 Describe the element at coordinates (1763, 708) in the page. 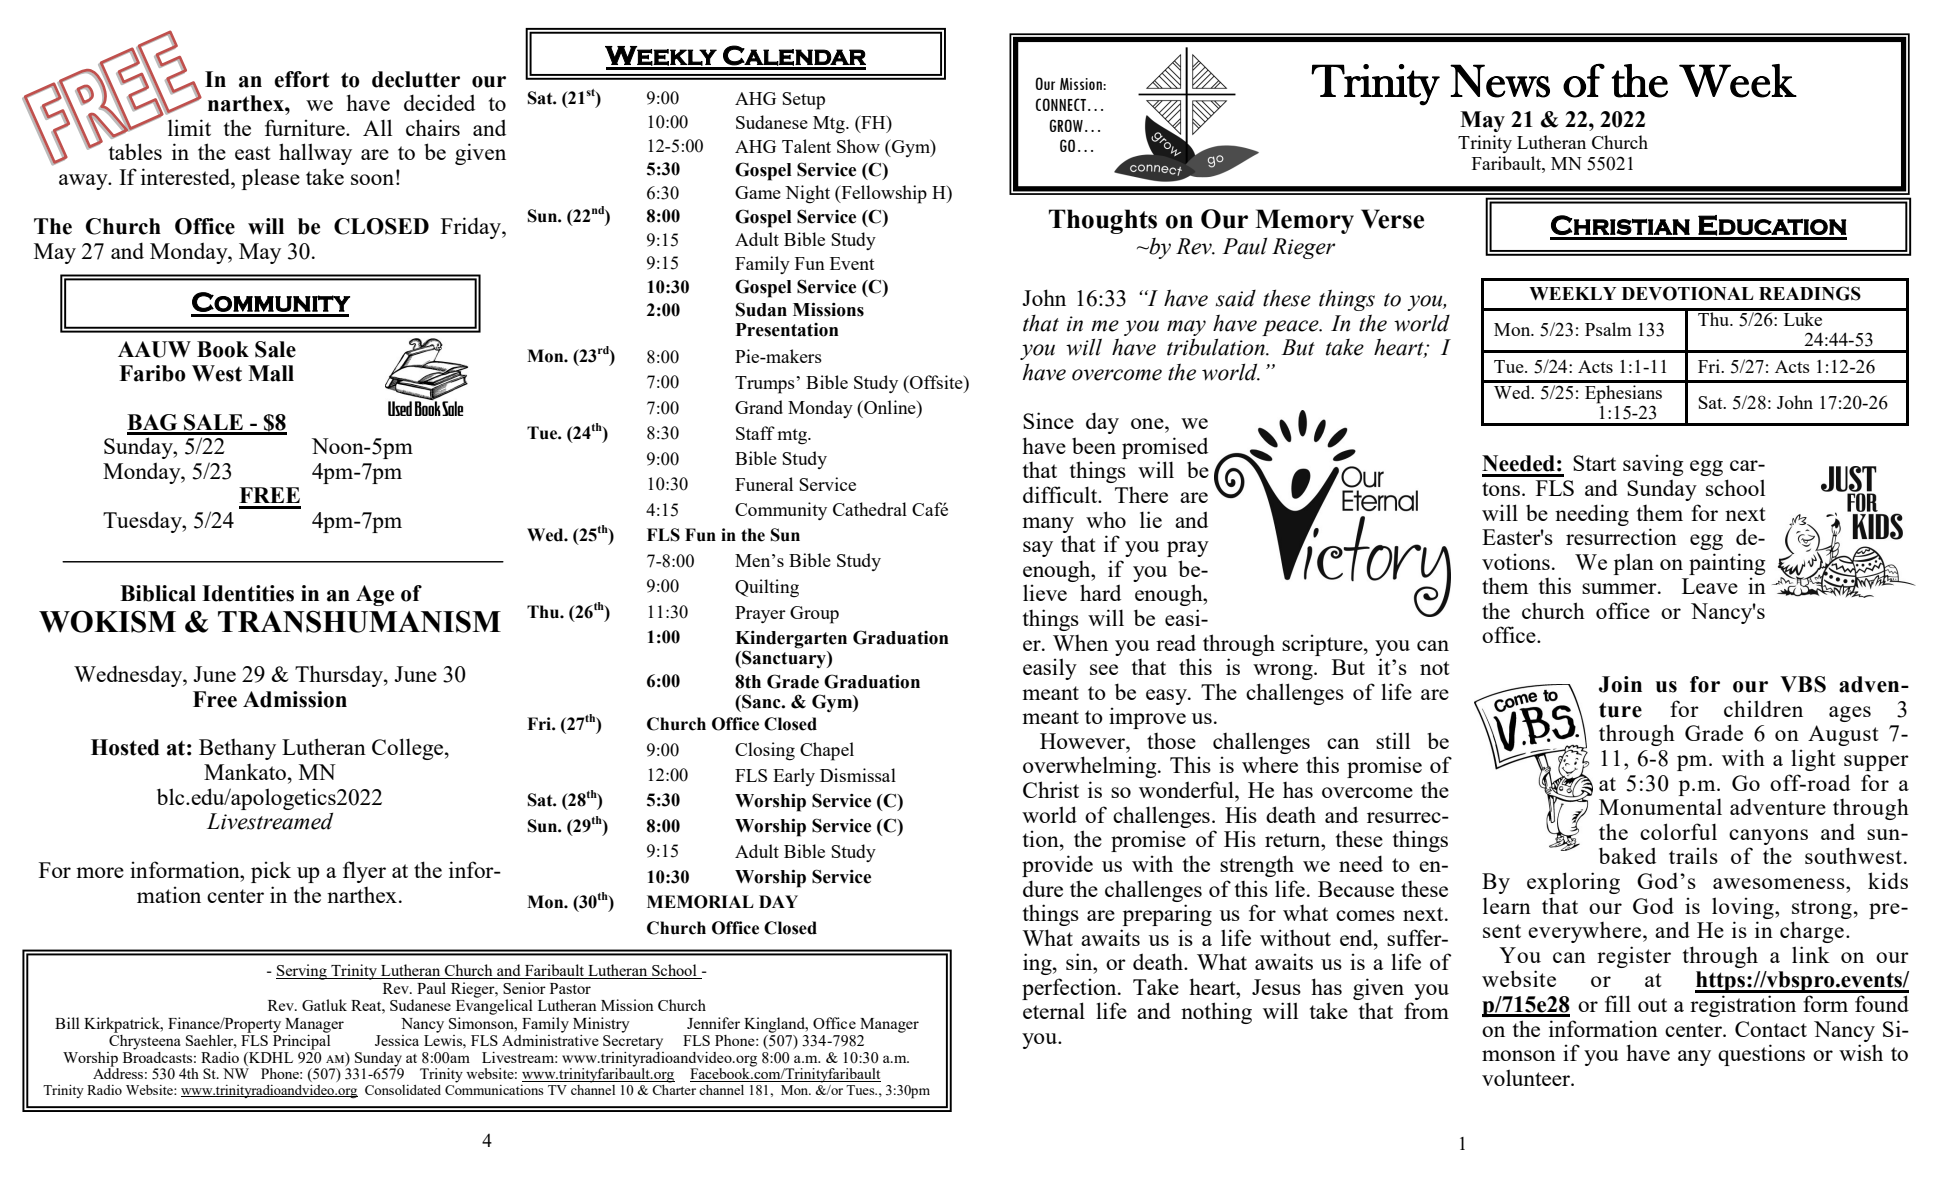

I see `children` at that location.
